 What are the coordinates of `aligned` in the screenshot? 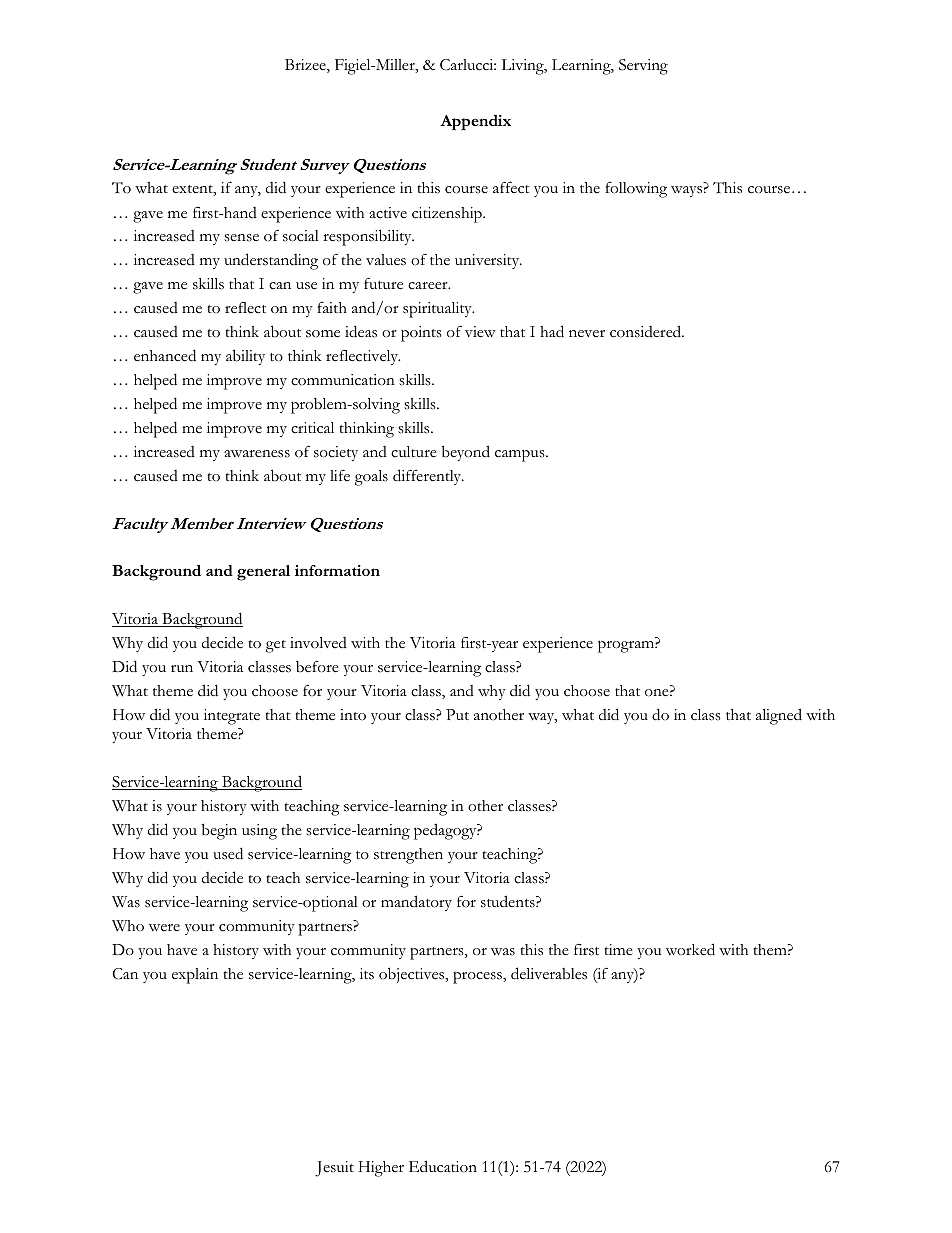 It's located at (779, 716).
